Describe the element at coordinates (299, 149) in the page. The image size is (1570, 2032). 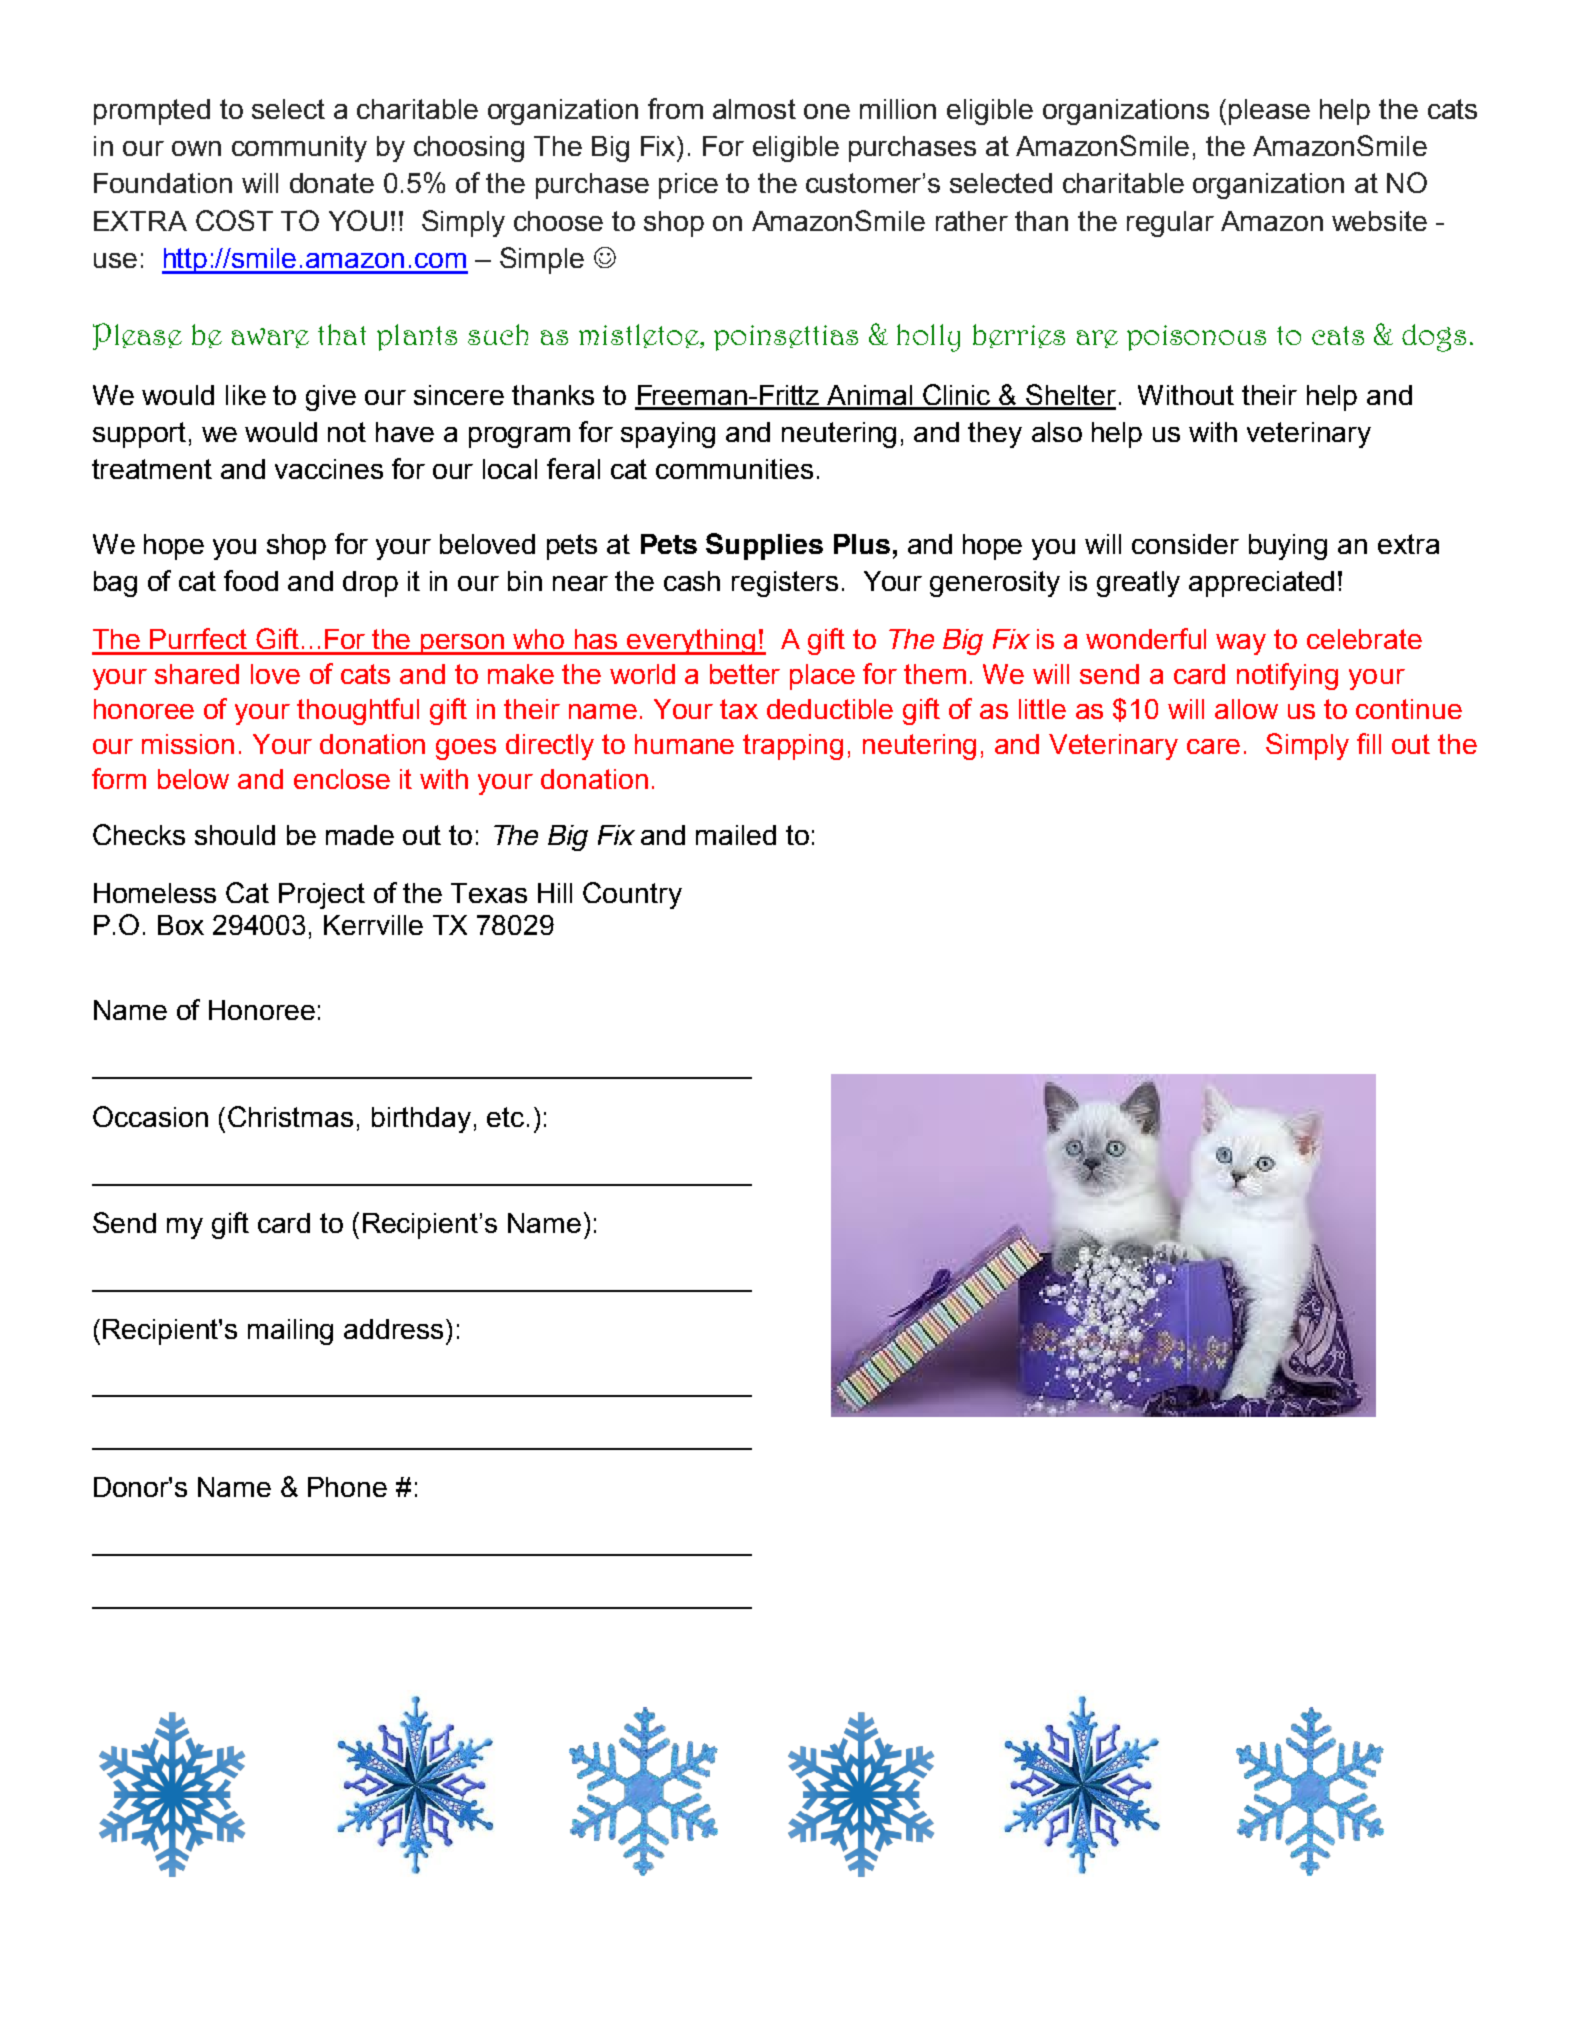
I see `community` at that location.
